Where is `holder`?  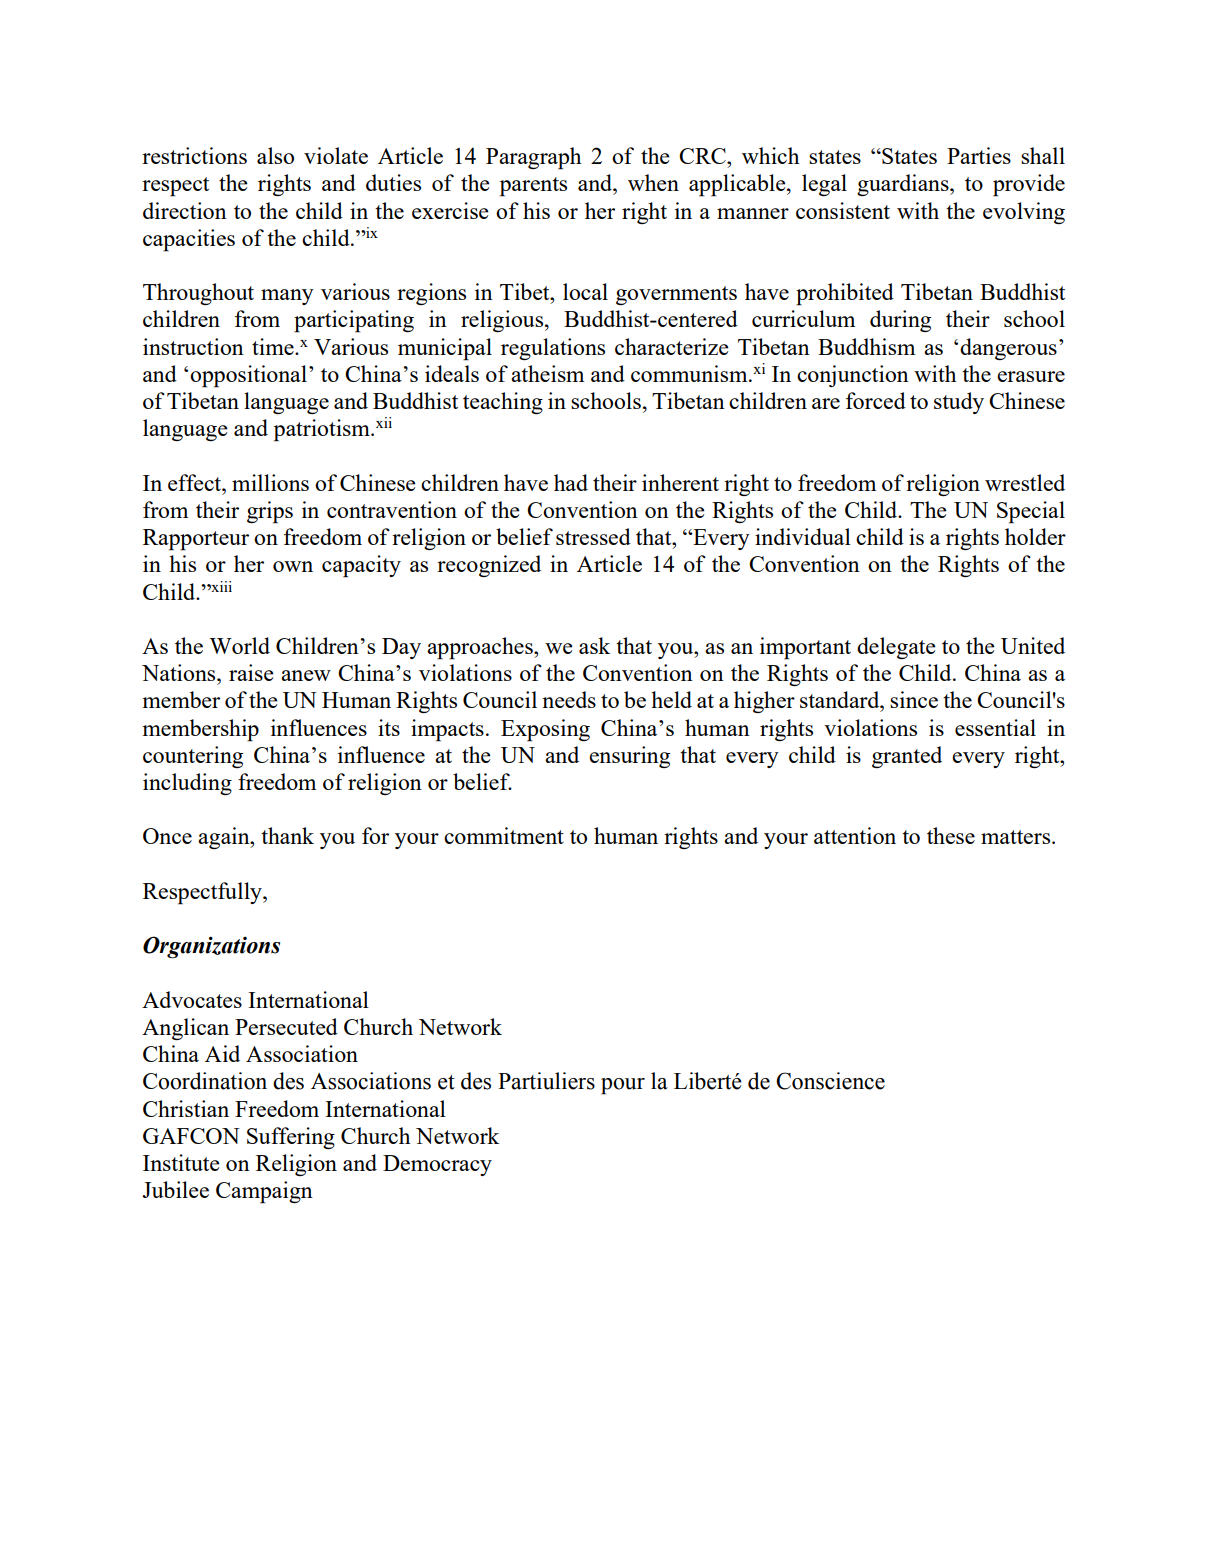 holder is located at coordinates (1035, 536).
